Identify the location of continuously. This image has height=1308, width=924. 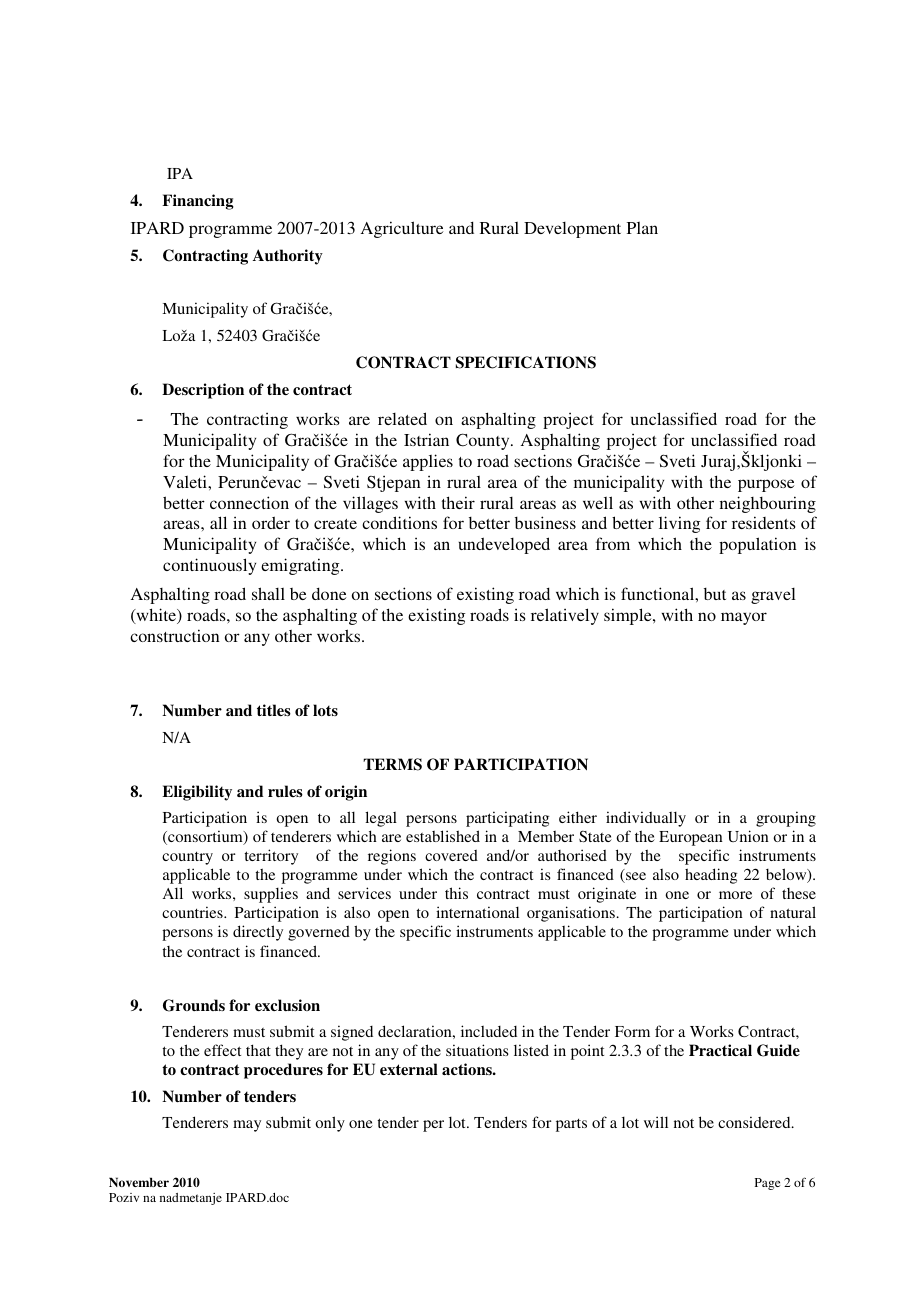
(209, 566).
